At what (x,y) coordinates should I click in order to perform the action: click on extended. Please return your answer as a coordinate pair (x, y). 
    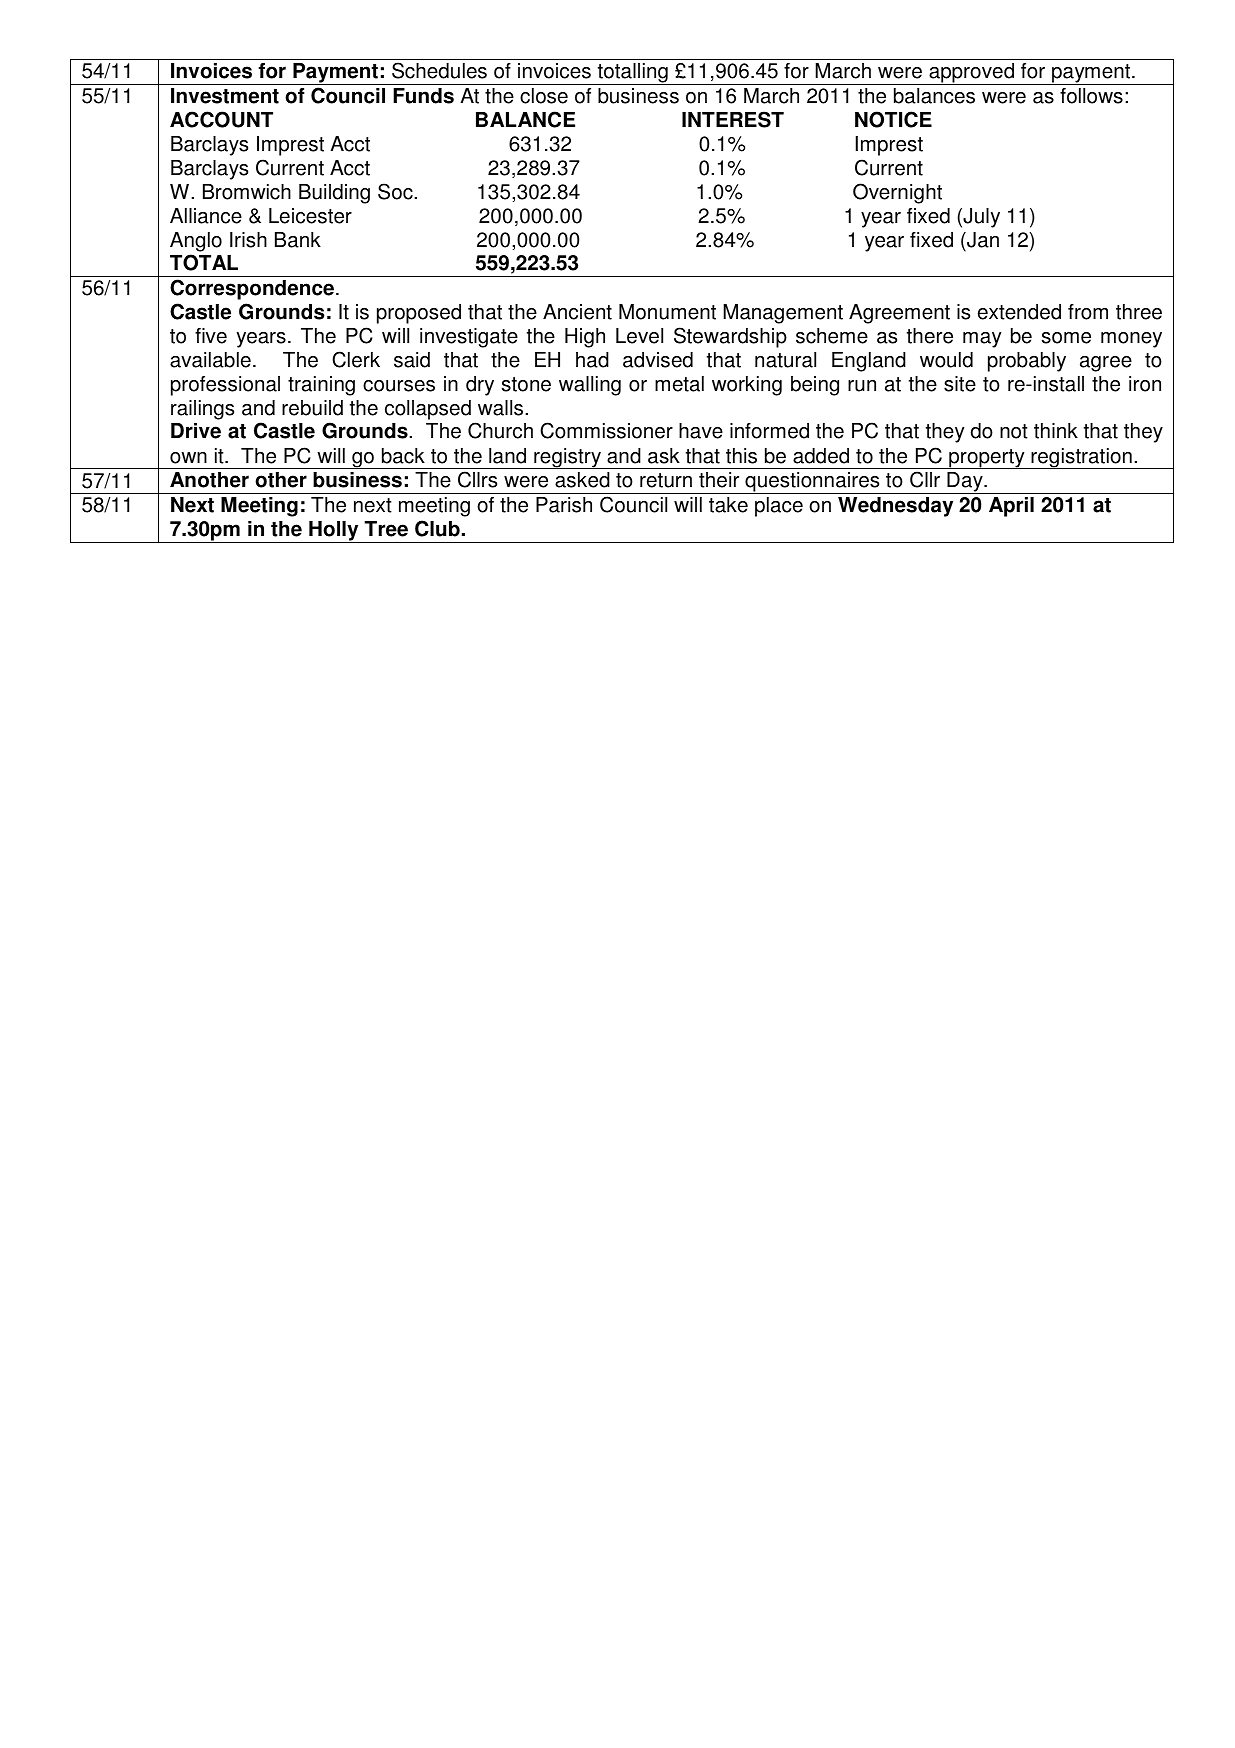
    Looking at the image, I should click on (1019, 312).
